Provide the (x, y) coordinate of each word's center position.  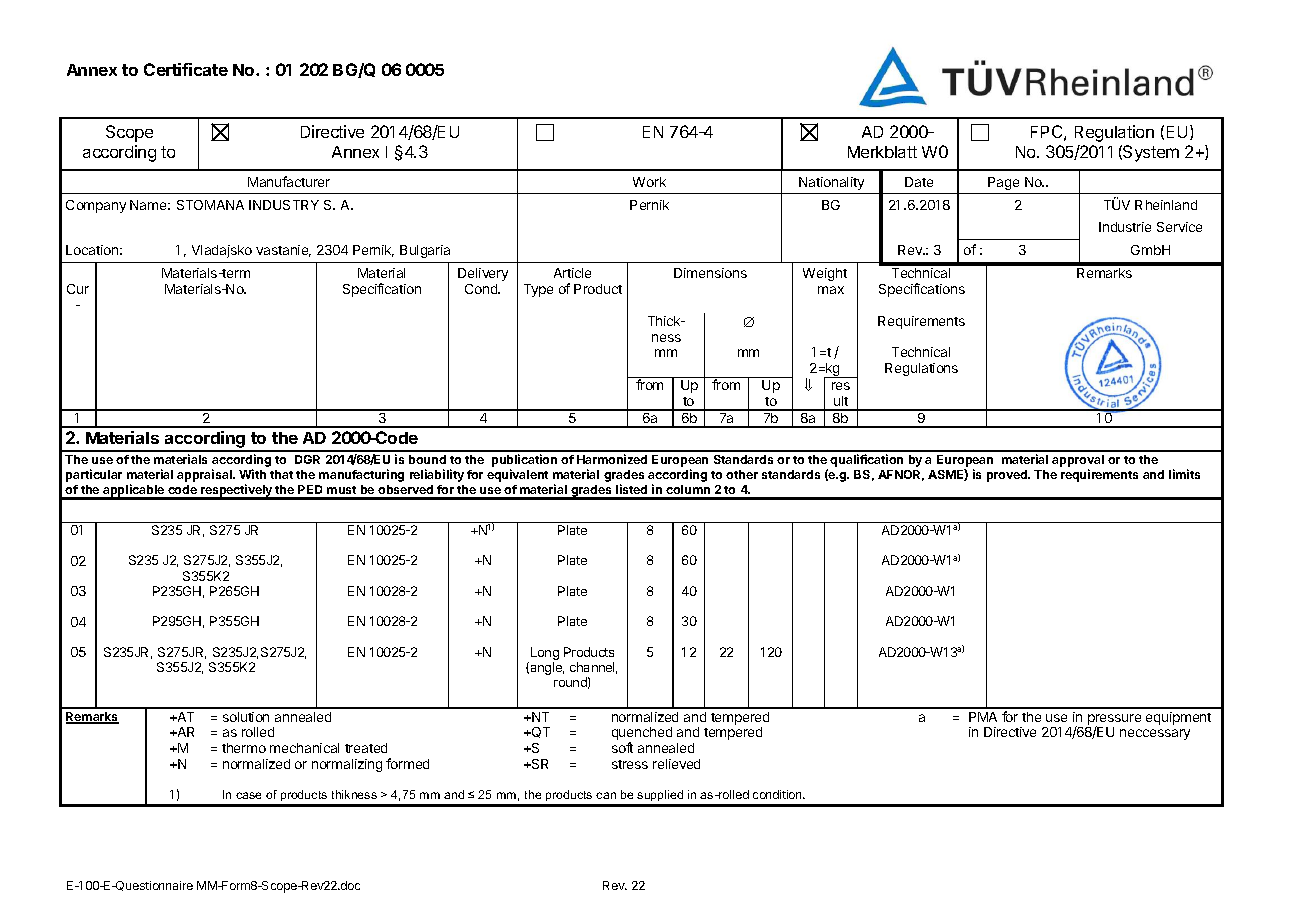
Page (1003, 183)
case (248, 795)
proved (1008, 476)
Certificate (186, 69)
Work (649, 182)
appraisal (205, 475)
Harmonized (612, 459)
